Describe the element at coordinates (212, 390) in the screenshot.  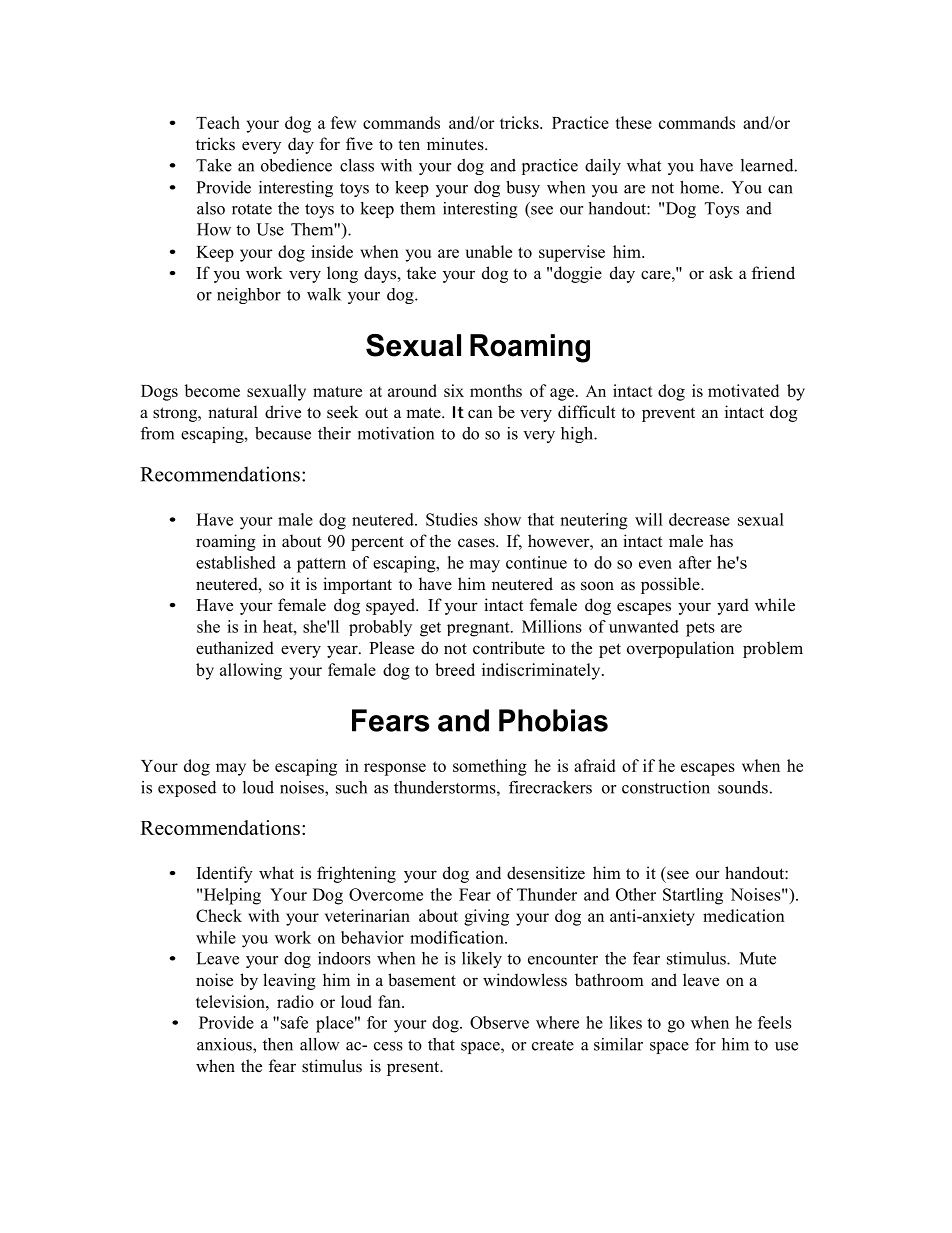
I see `become` at that location.
